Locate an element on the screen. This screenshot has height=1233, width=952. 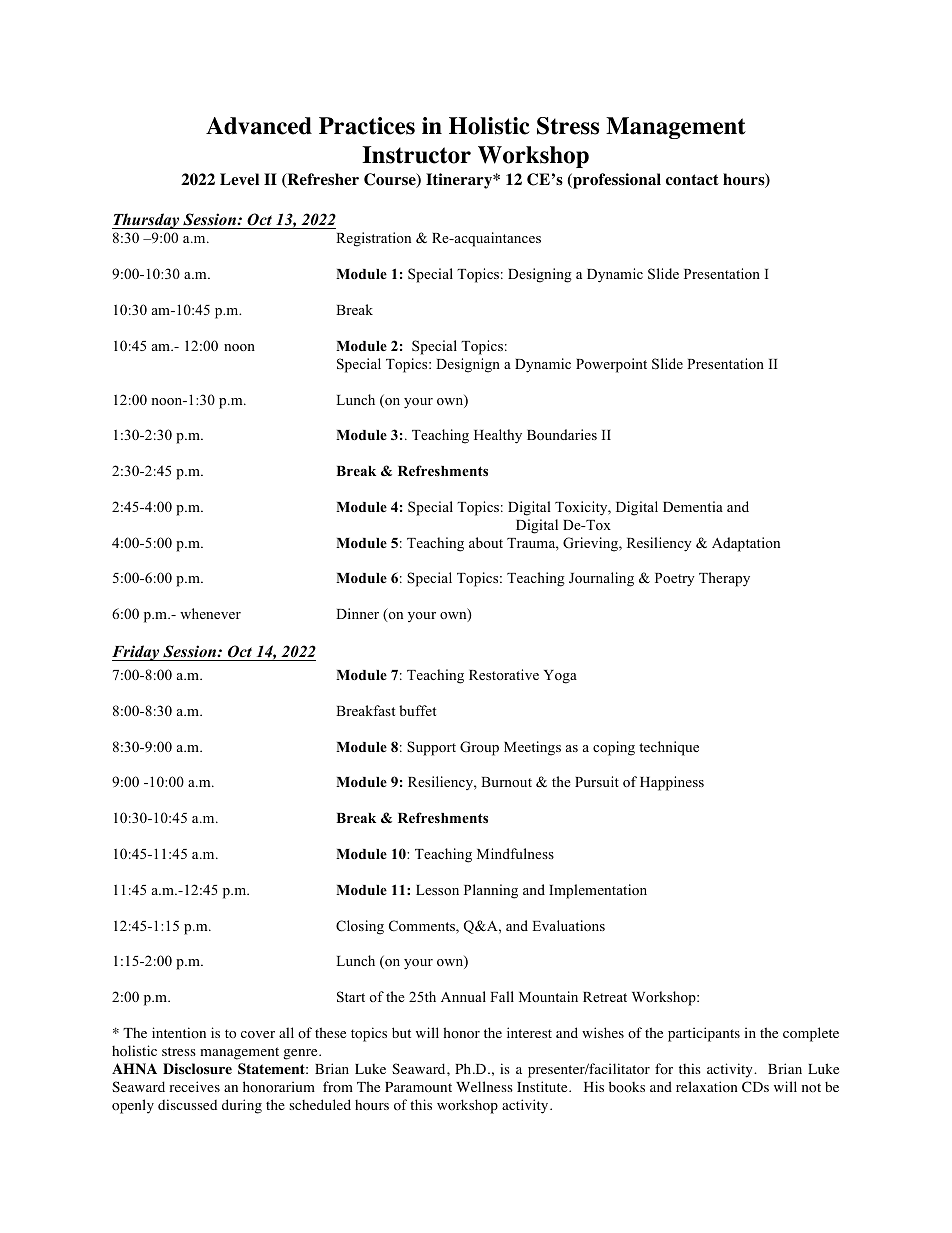
Wellness is located at coordinates (484, 1086).
